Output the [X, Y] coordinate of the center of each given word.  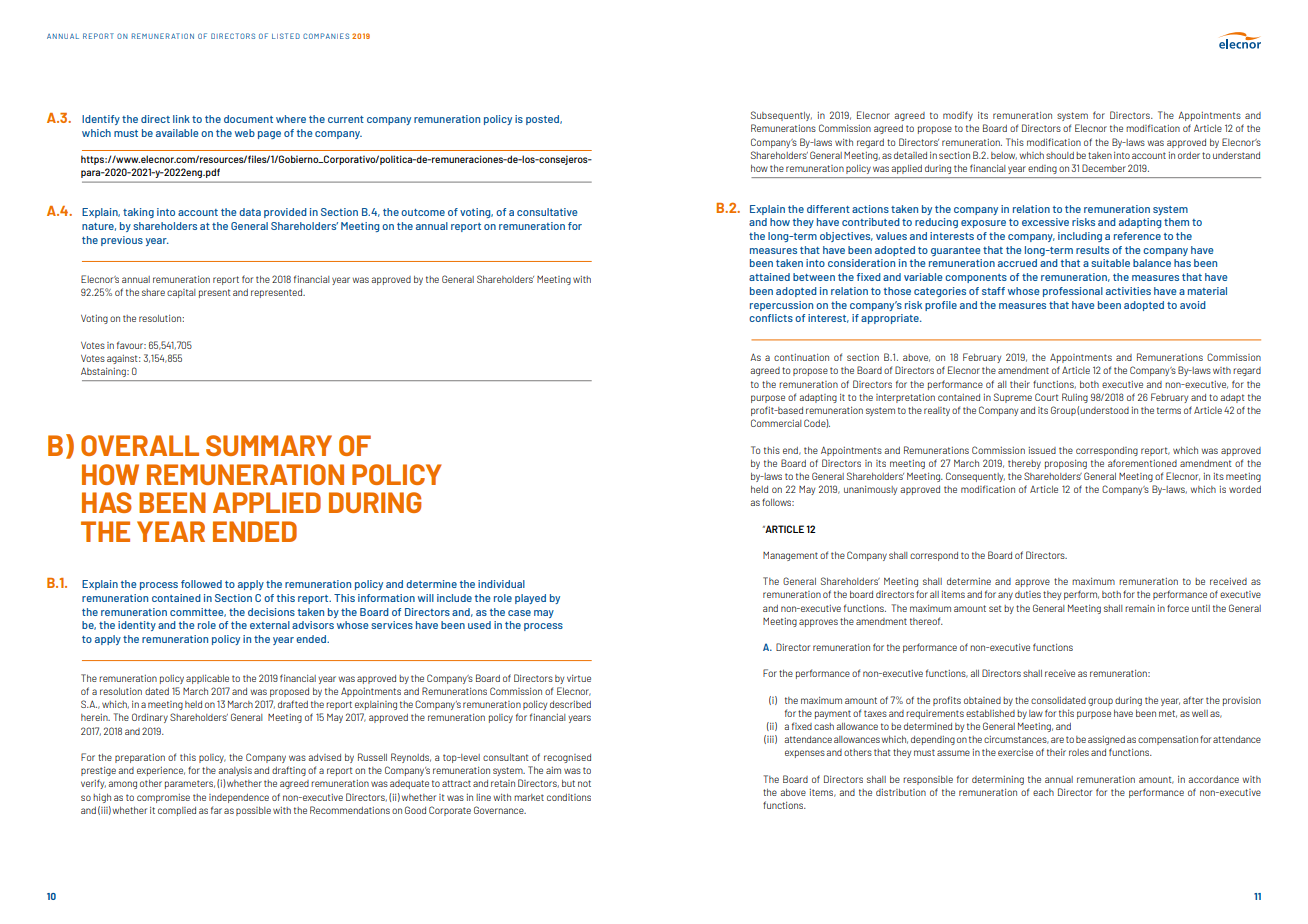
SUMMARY [269, 445]
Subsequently [781, 116]
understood [1104, 410]
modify [958, 116]
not [584, 783]
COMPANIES [326, 36]
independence [239, 798]
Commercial [776, 423]
